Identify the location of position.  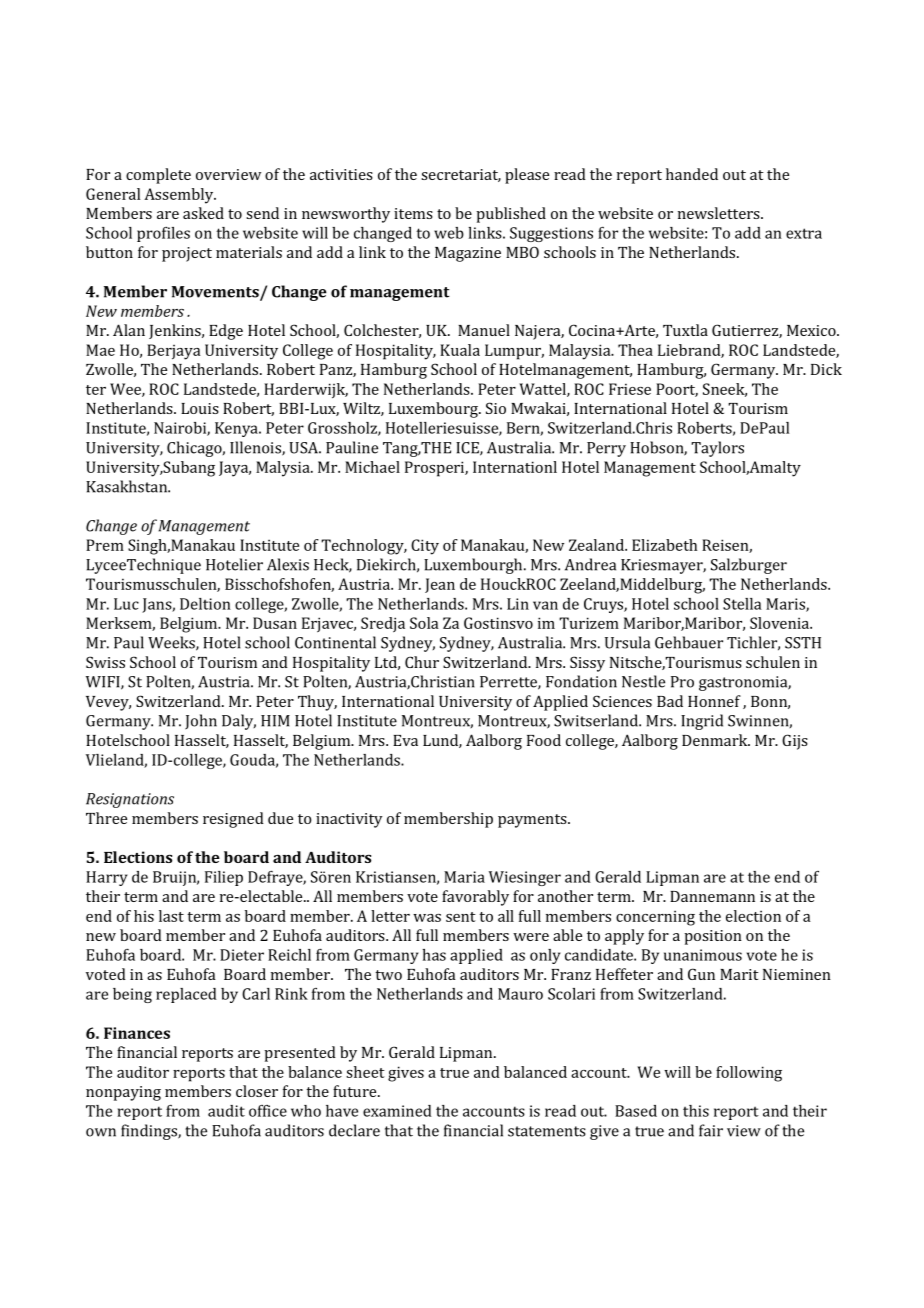
(713, 937).
